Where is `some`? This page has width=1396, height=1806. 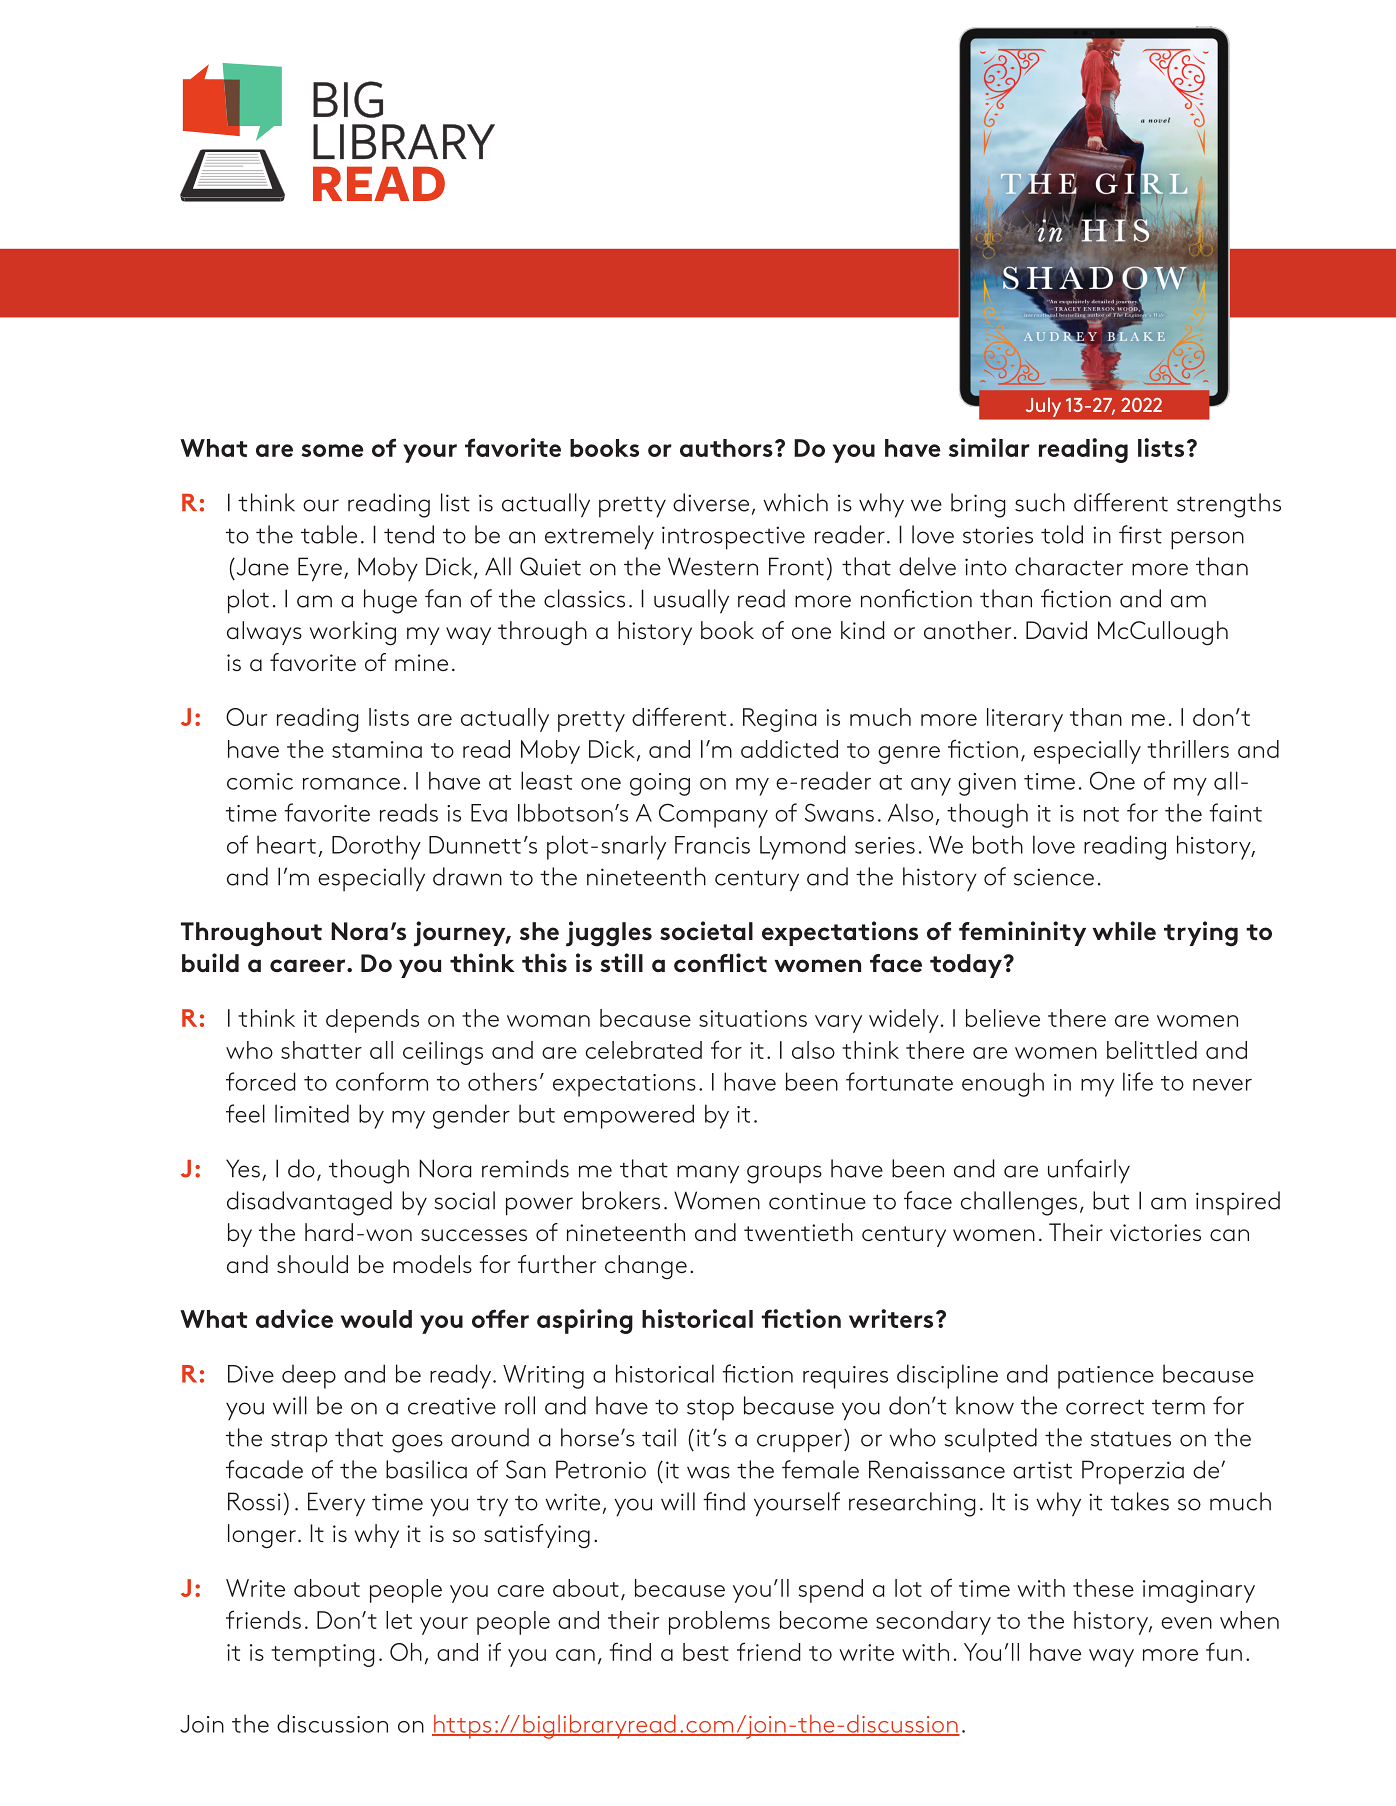
some is located at coordinates (332, 450).
